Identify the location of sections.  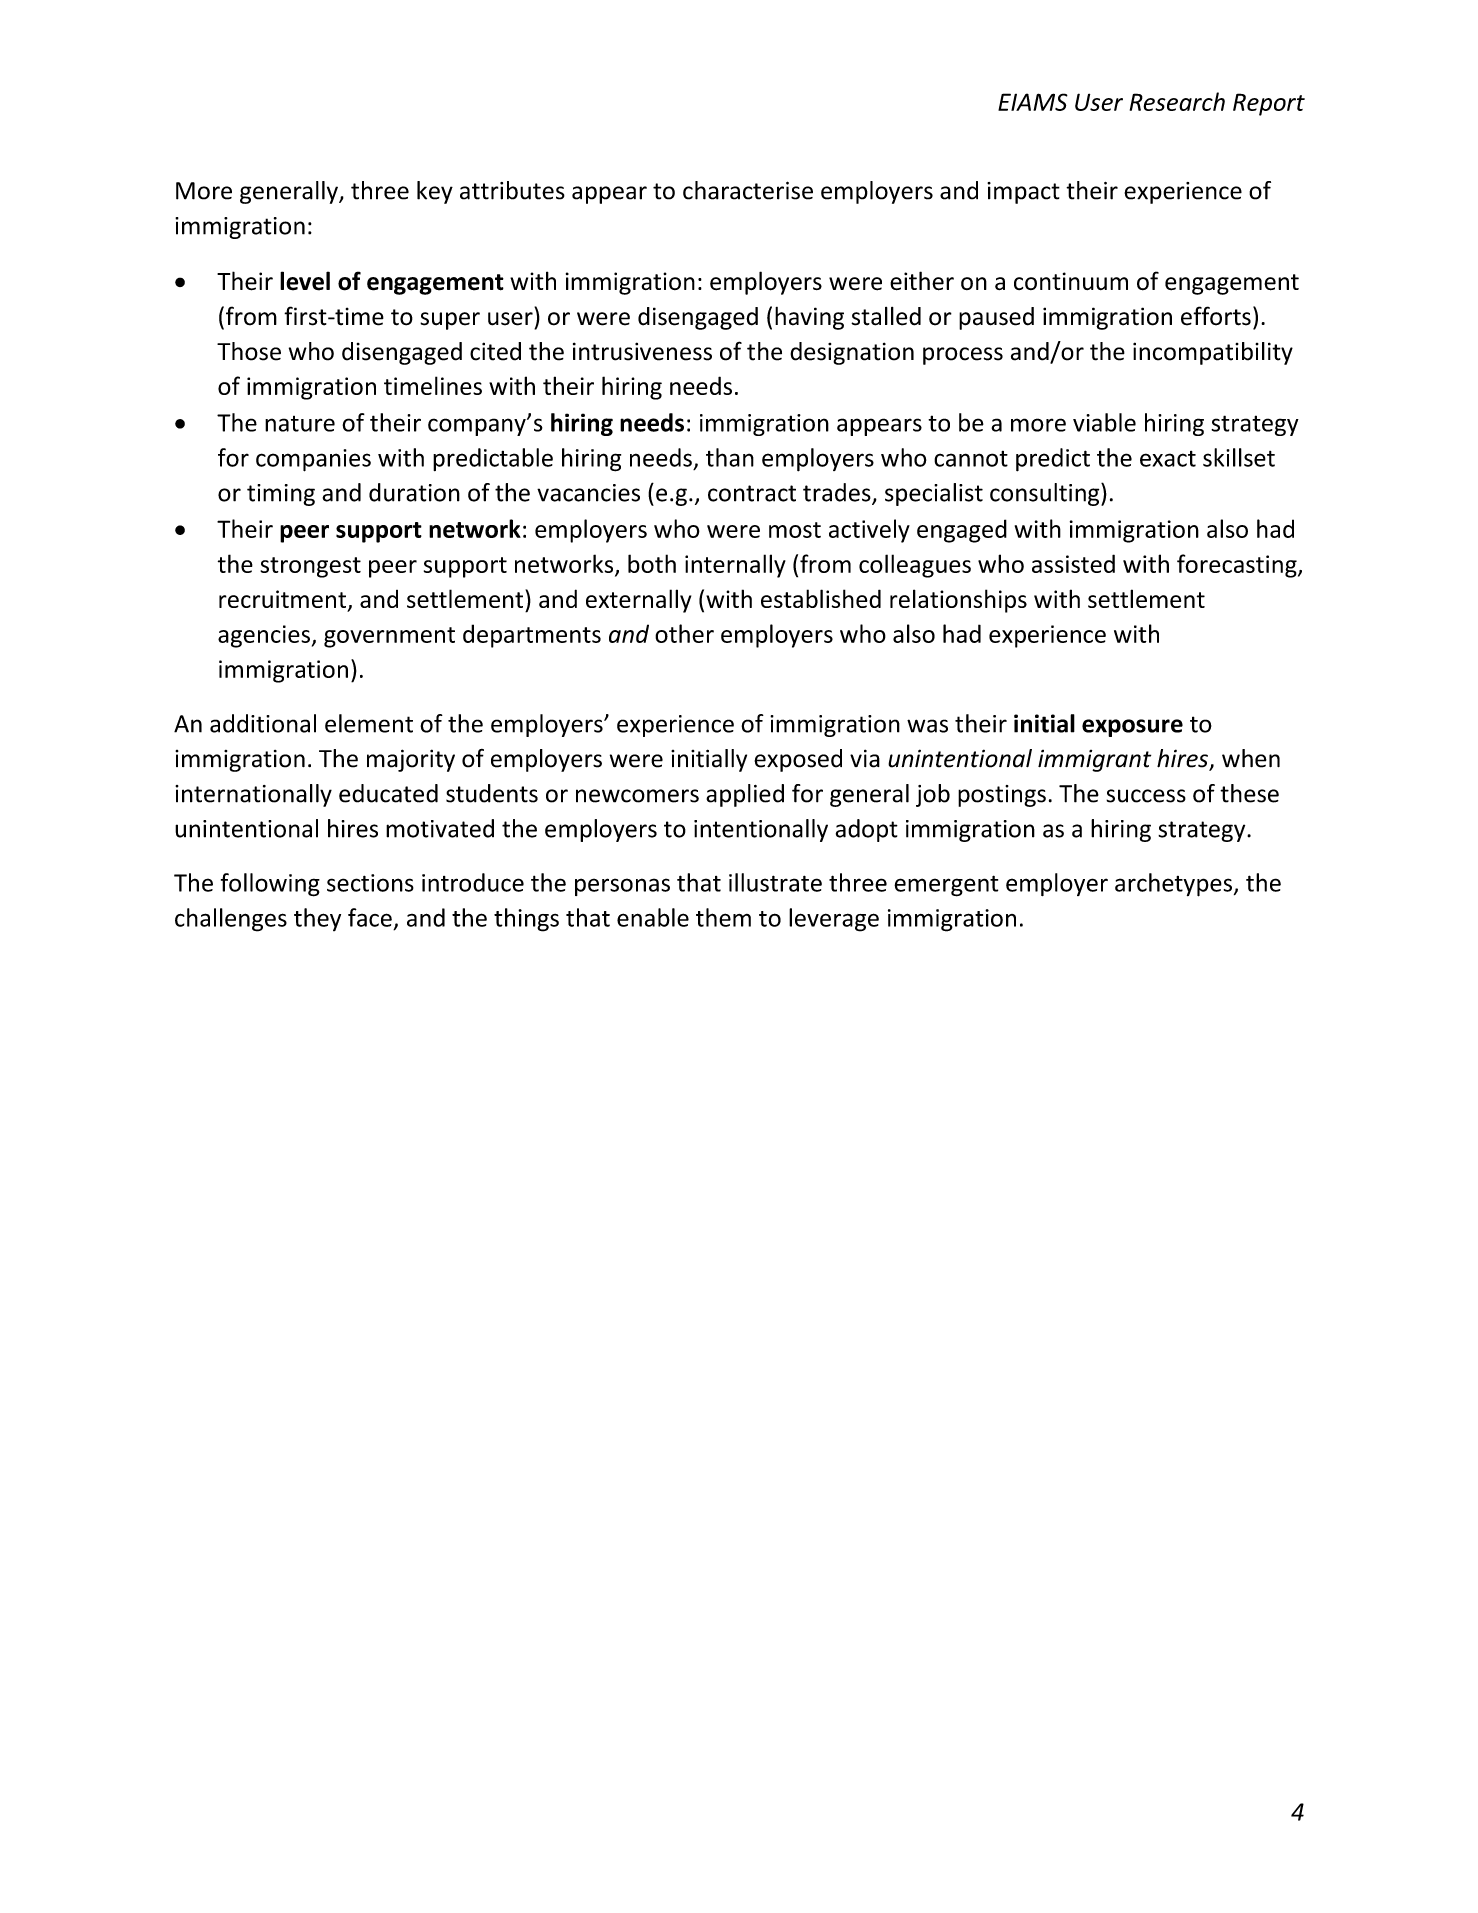
(370, 883).
